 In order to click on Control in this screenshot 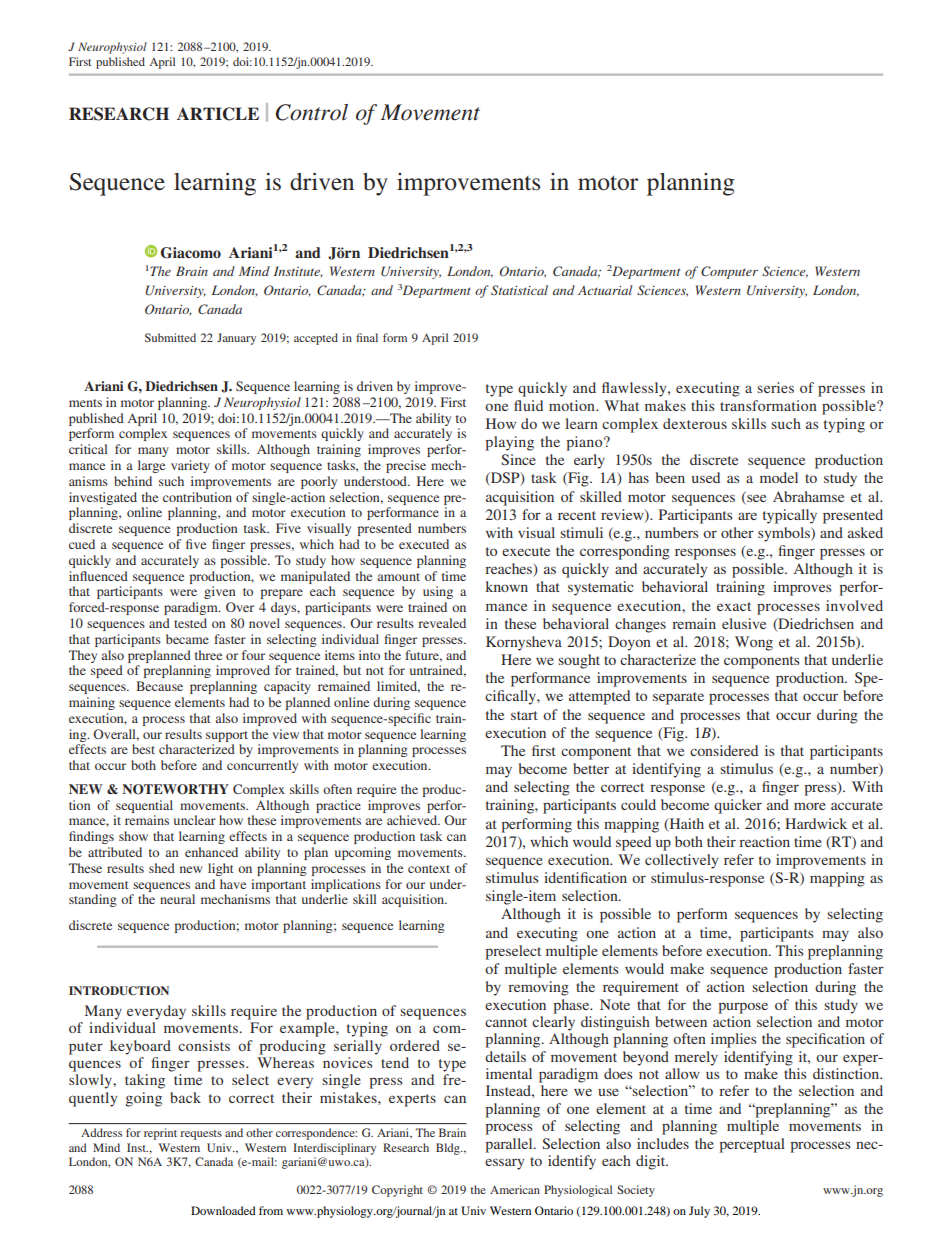, I will do `click(312, 112)`.
